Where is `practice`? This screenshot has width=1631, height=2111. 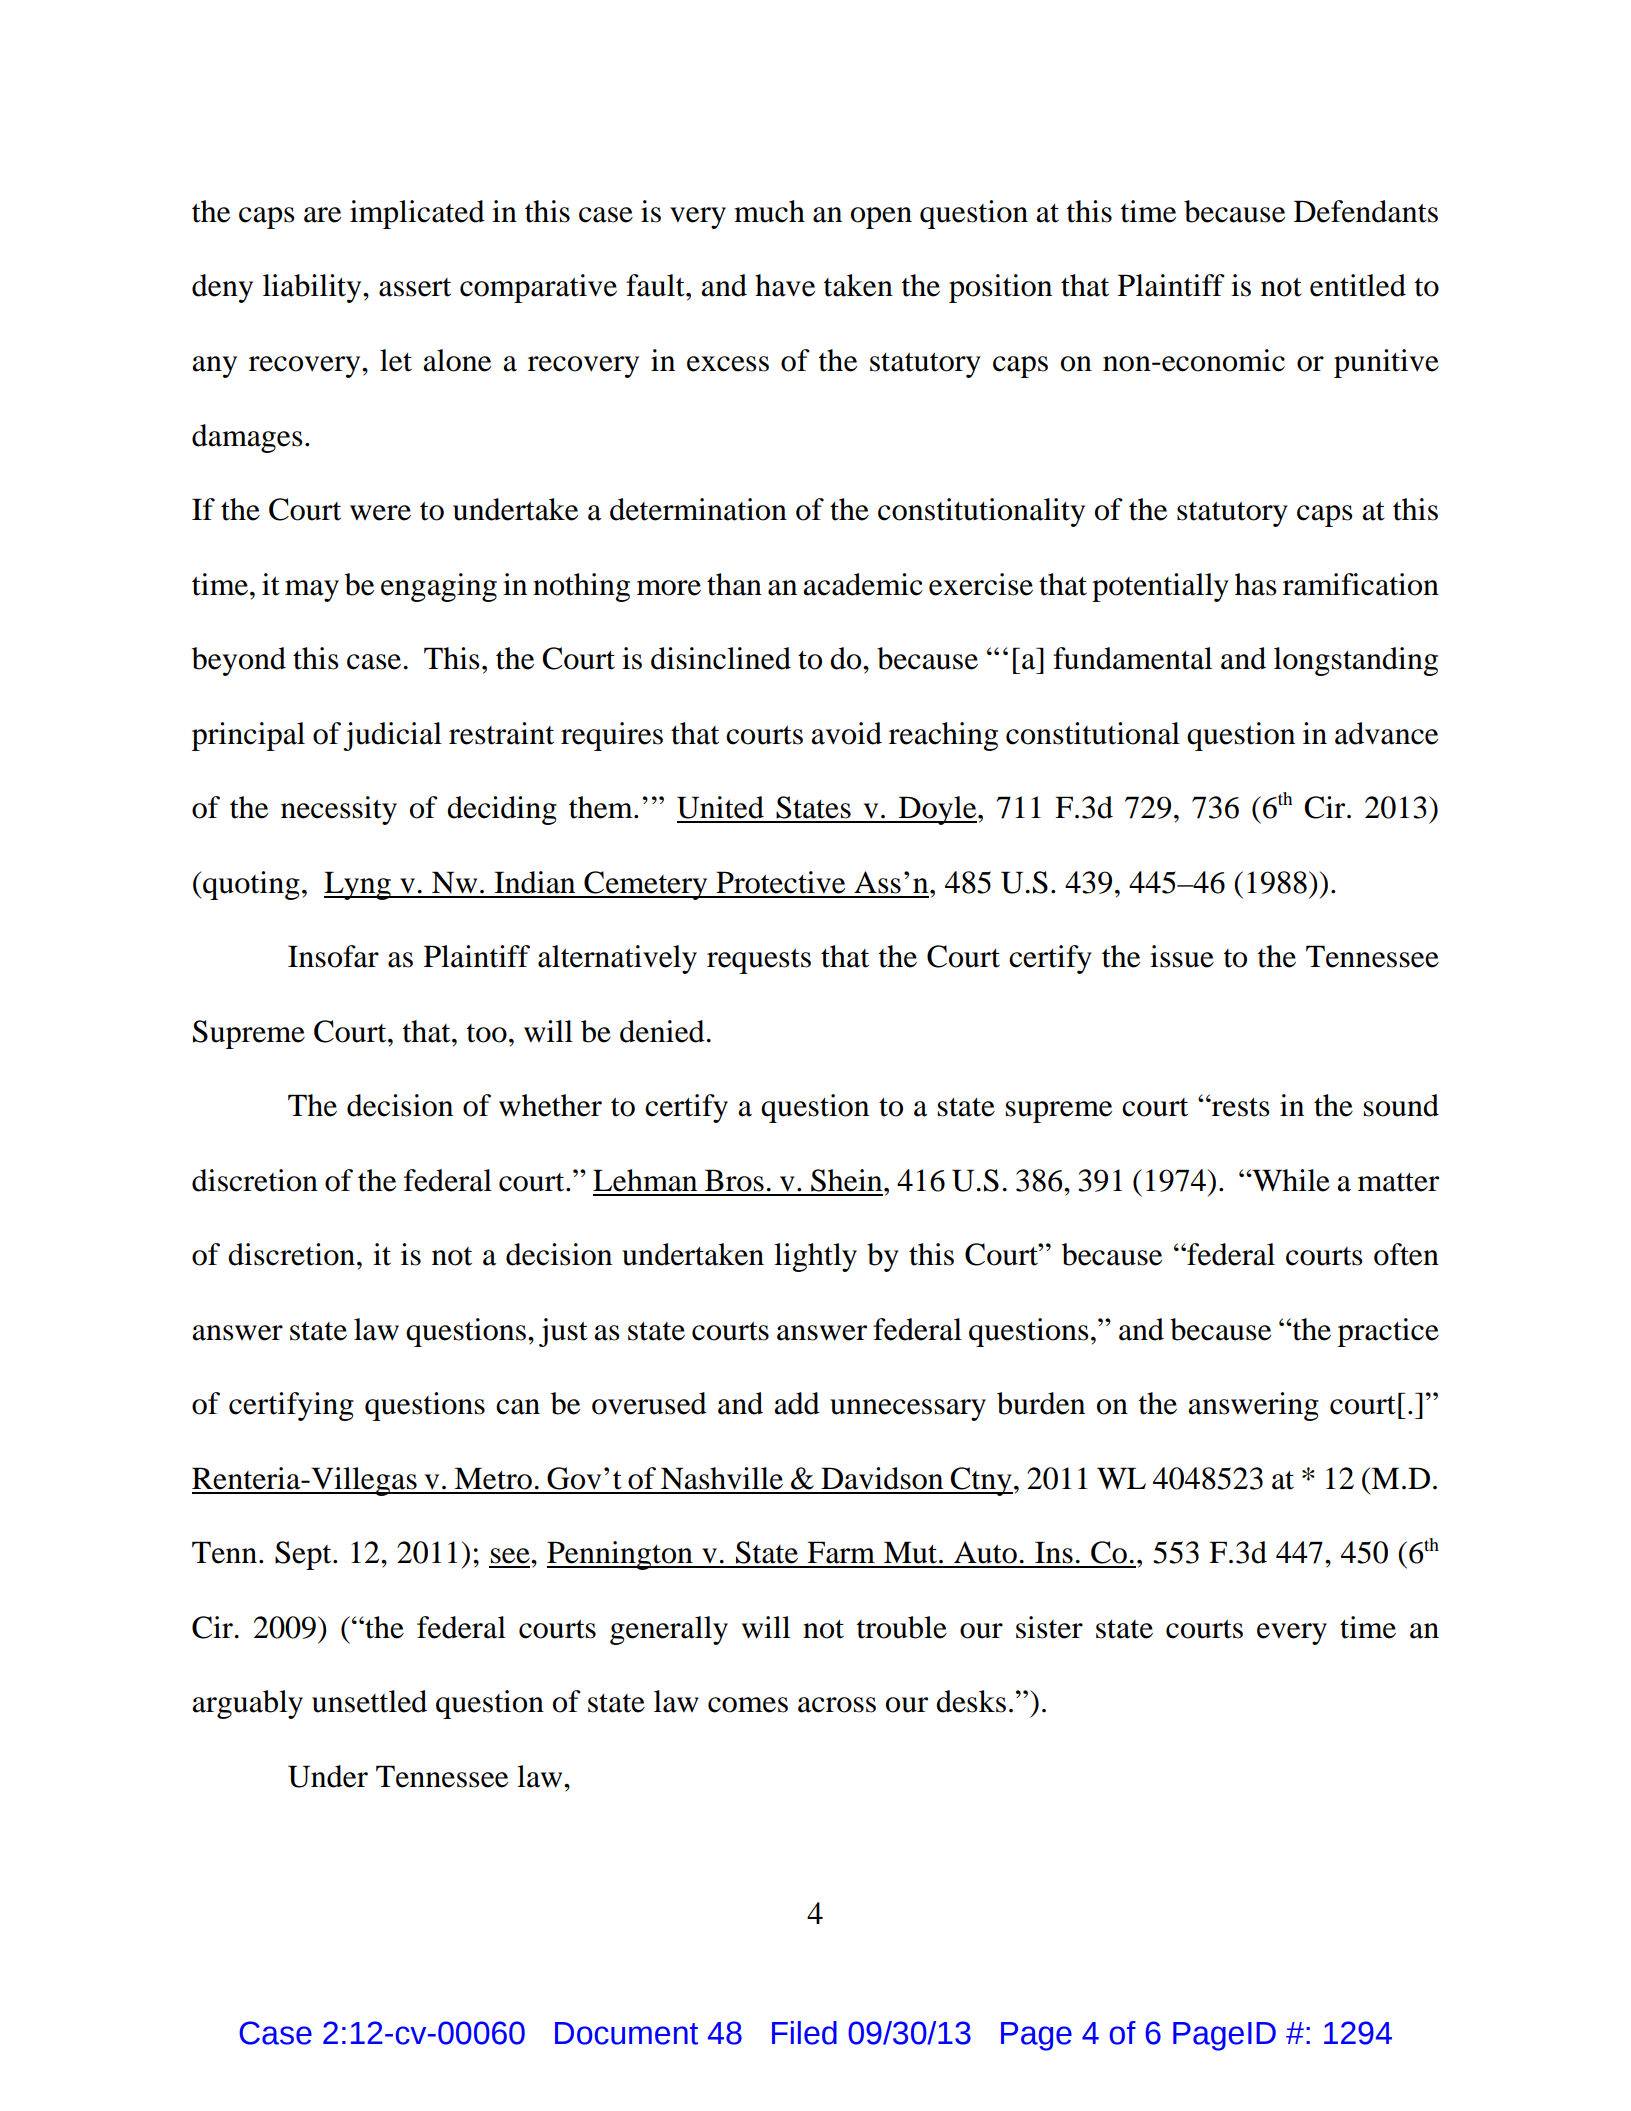
practice is located at coordinates (1388, 1332).
